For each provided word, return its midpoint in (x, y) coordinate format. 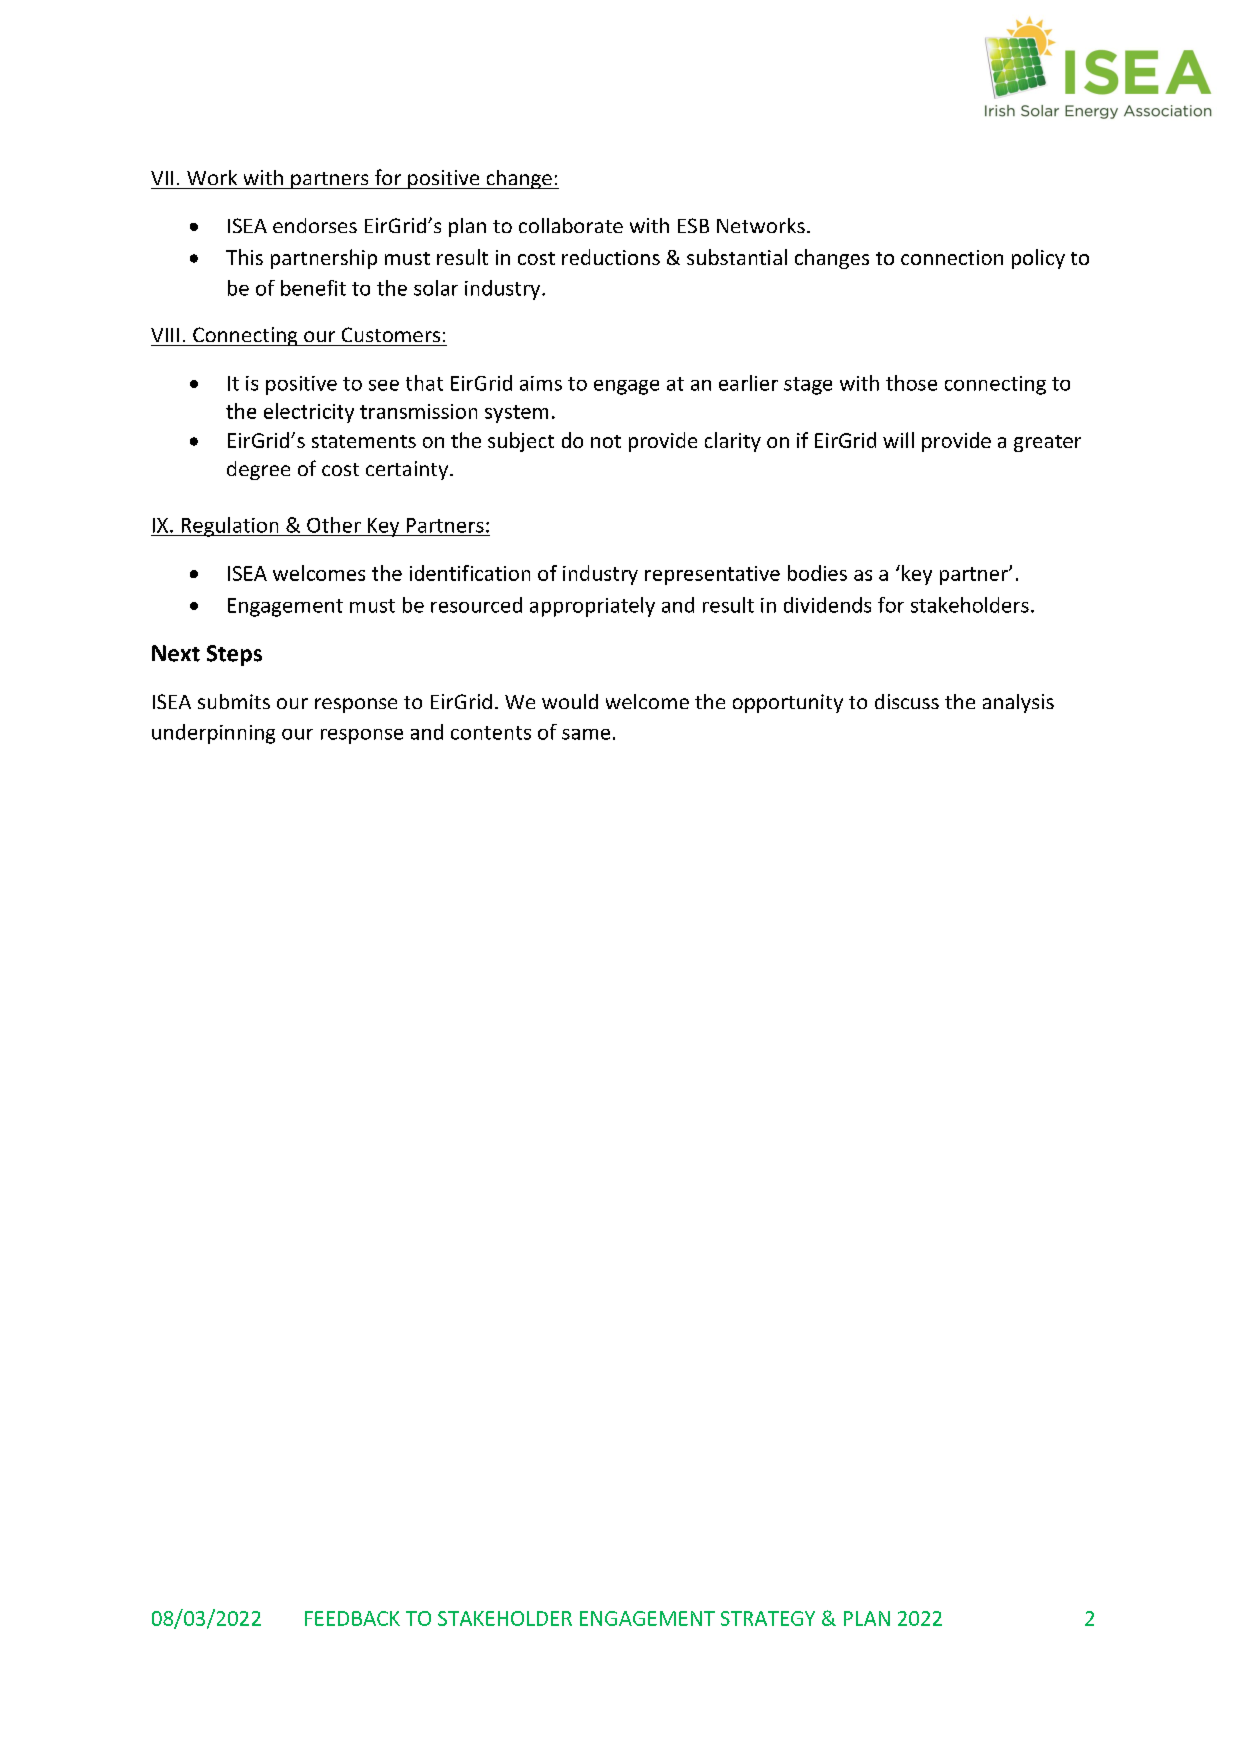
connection (952, 257)
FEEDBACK (352, 1618)
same (586, 734)
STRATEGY (768, 1618)
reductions (611, 257)
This (244, 257)
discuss (907, 701)
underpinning (213, 734)
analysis (1018, 703)
